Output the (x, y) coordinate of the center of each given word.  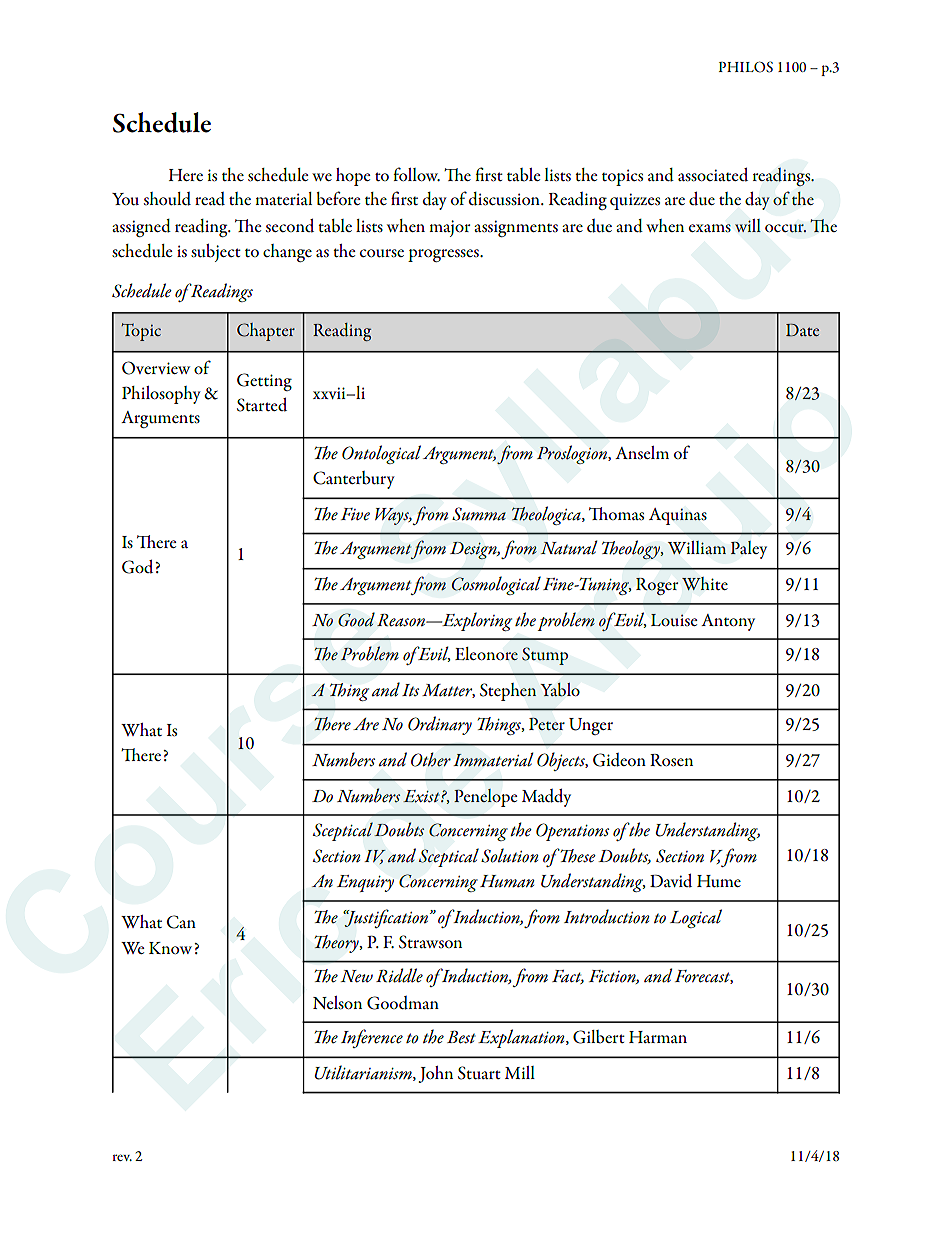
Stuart (479, 1073)
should (167, 199)
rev (122, 1157)
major (449, 228)
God (139, 567)
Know (172, 948)
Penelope (485, 798)
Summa (479, 514)
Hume (719, 881)
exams (710, 228)
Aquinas (678, 516)
